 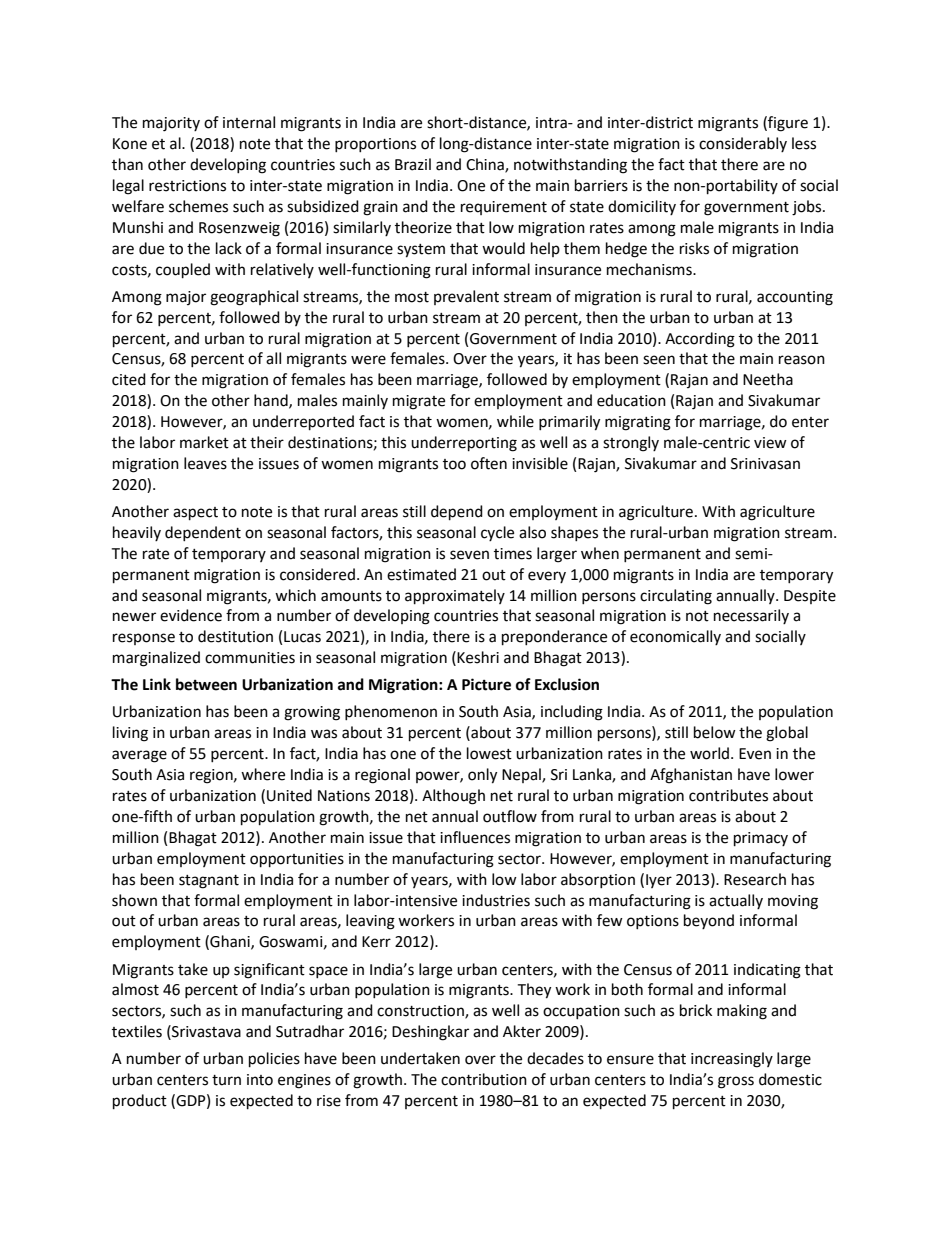 I want to click on considerably, so click(x=743, y=144).
